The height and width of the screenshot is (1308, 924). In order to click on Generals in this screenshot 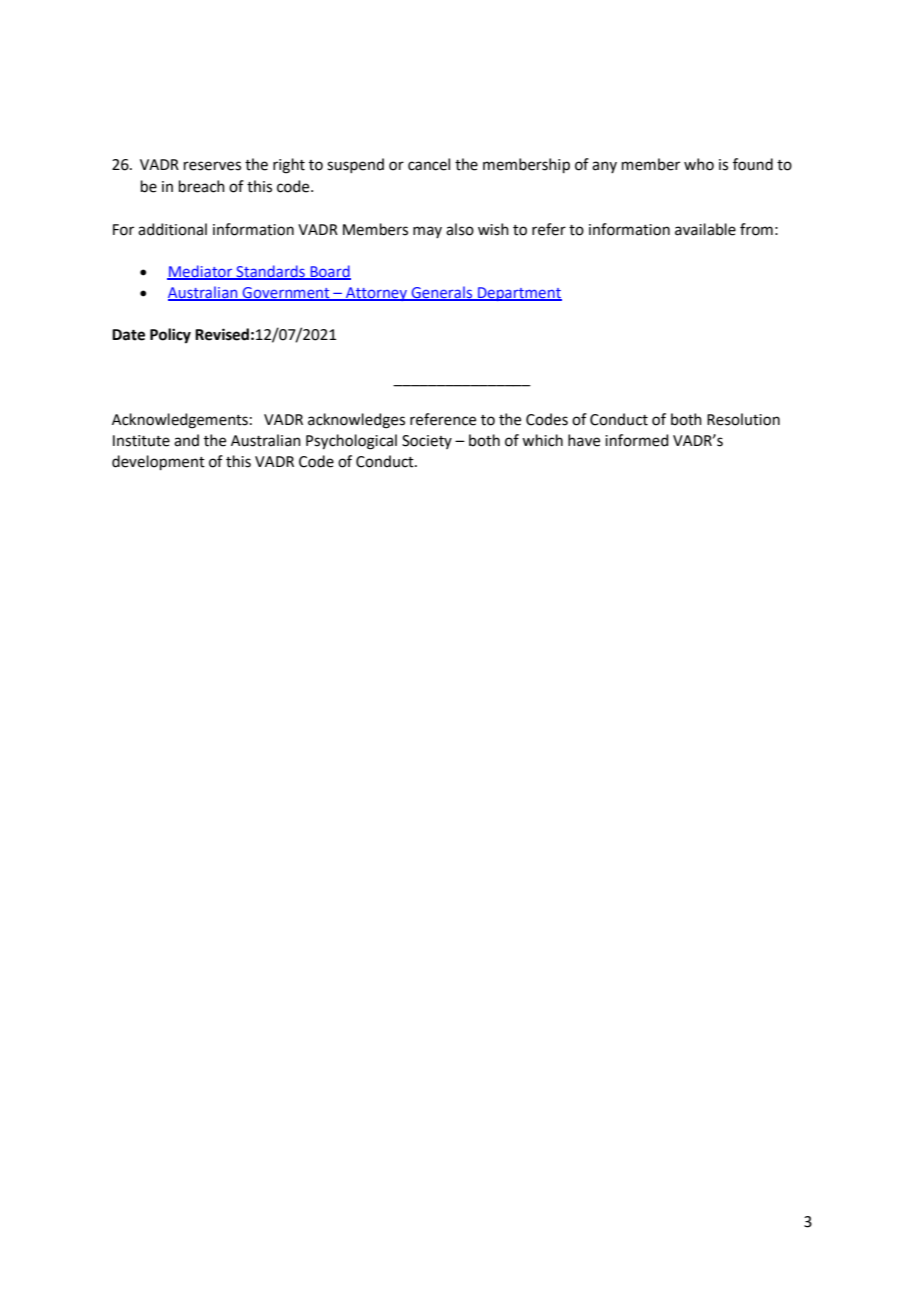, I will do `click(442, 293)`.
